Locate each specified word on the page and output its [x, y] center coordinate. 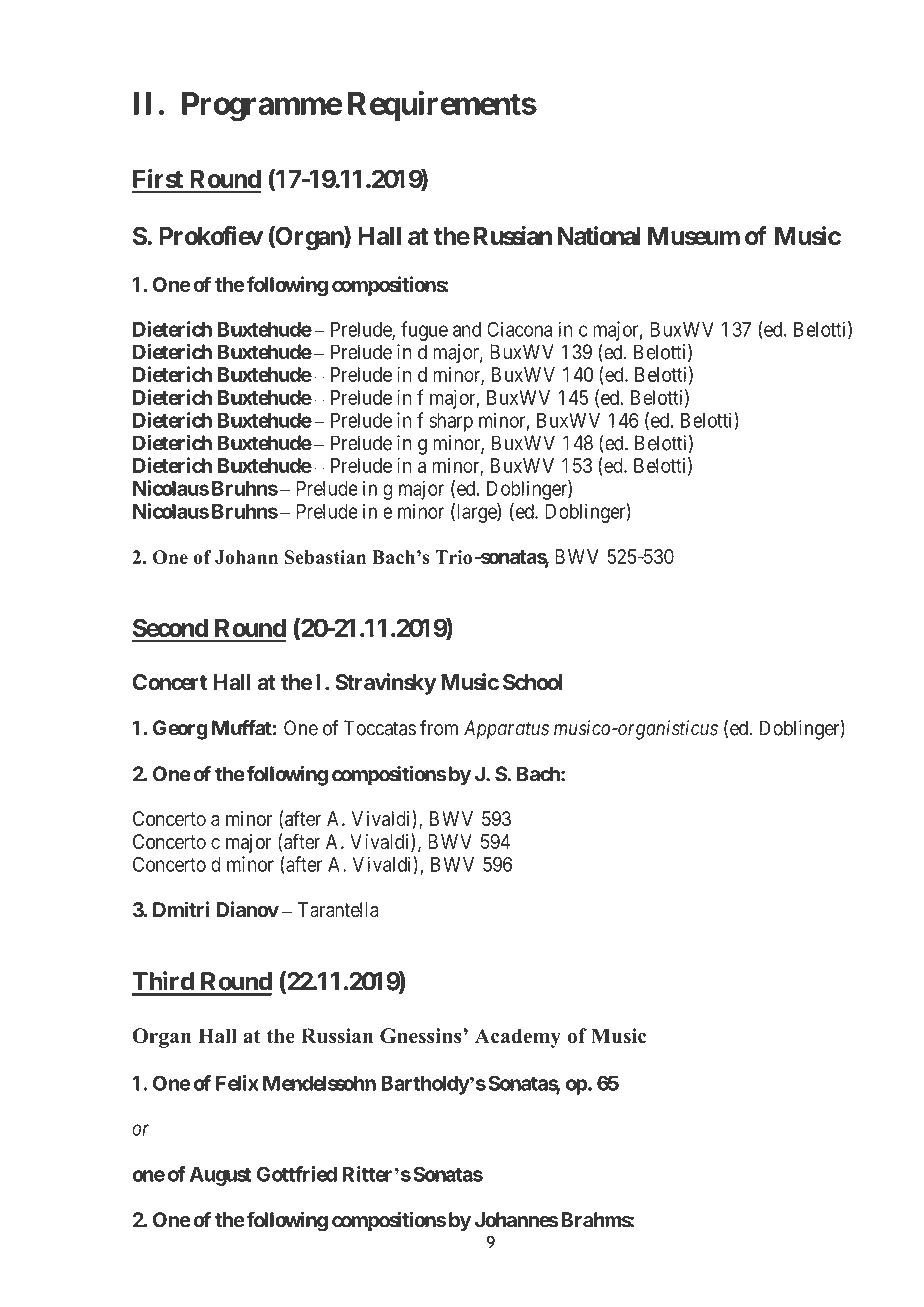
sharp [451, 422]
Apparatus [506, 730]
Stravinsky [386, 684]
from [439, 728]
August [220, 1176]
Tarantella [338, 910]
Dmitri [181, 909]
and [467, 329]
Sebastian [325, 557]
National [599, 236]
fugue [424, 331]
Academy [518, 1038]
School [532, 682]
